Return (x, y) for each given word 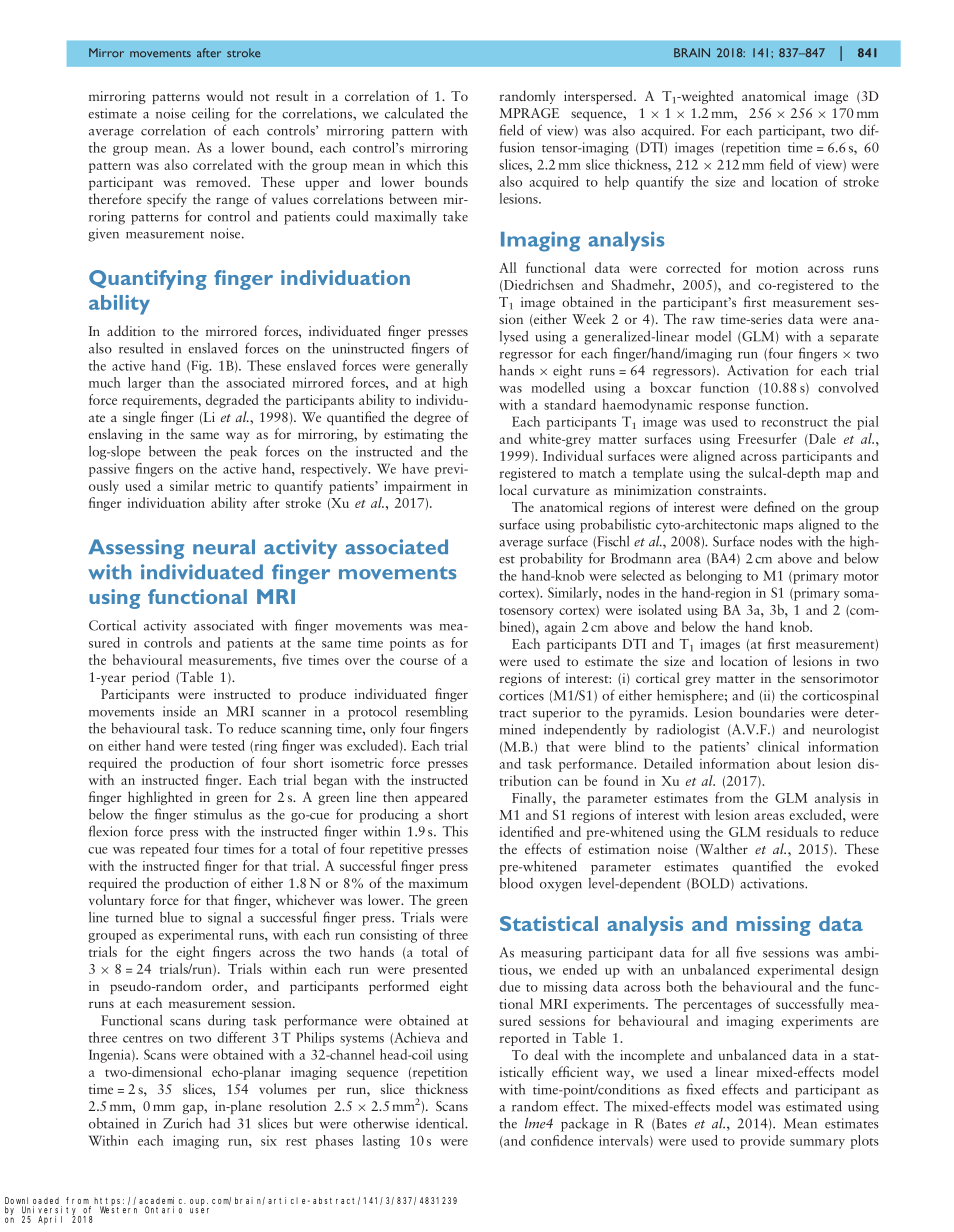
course (419, 661)
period (151, 678)
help (617, 183)
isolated (660, 609)
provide (762, 1142)
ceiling (211, 115)
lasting (381, 1142)
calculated (414, 113)
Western (118, 1210)
